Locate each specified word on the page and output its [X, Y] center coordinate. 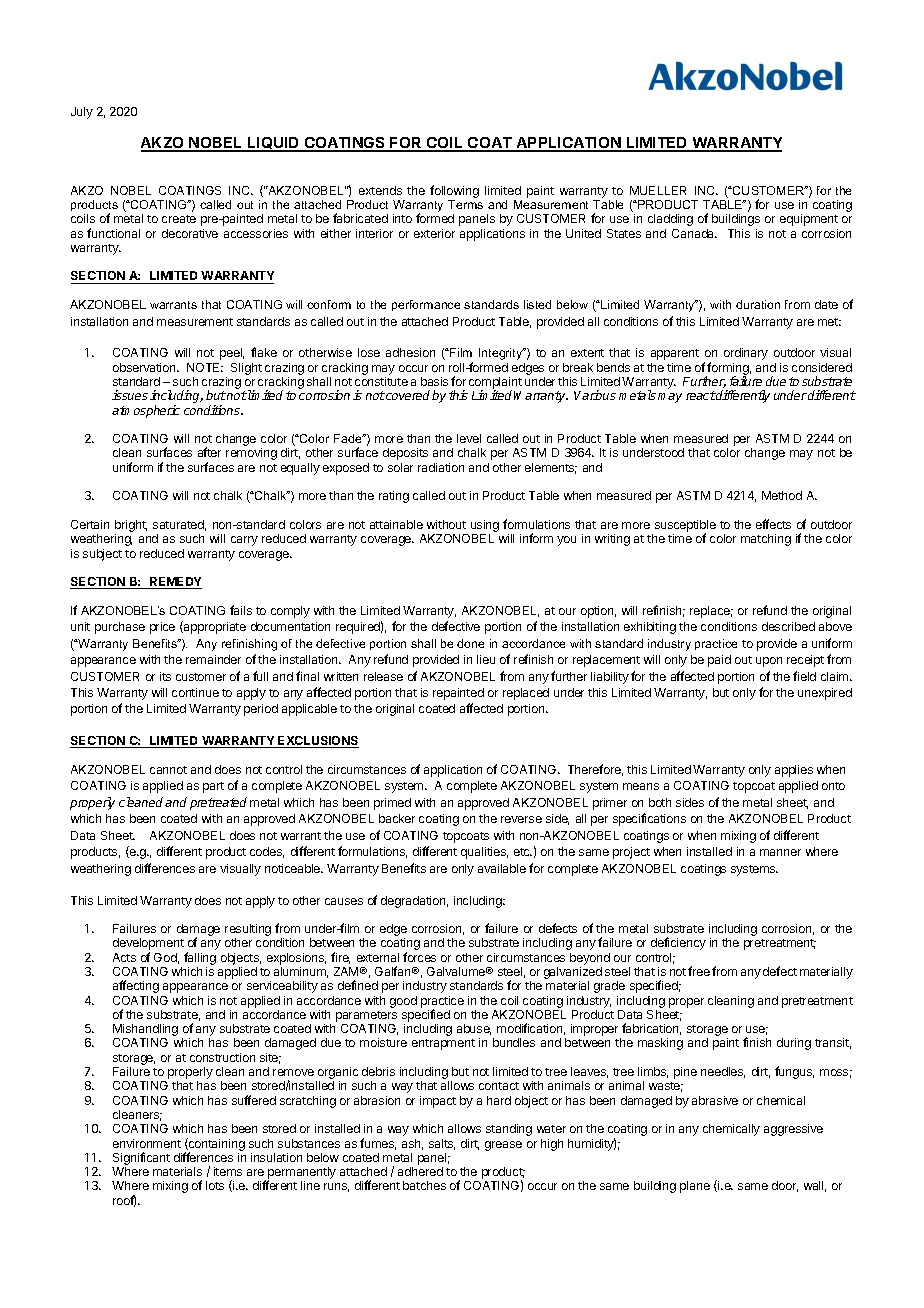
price [162, 628]
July [82, 113]
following [454, 191]
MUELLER [658, 190]
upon [769, 662]
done [470, 643]
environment [147, 1143]
